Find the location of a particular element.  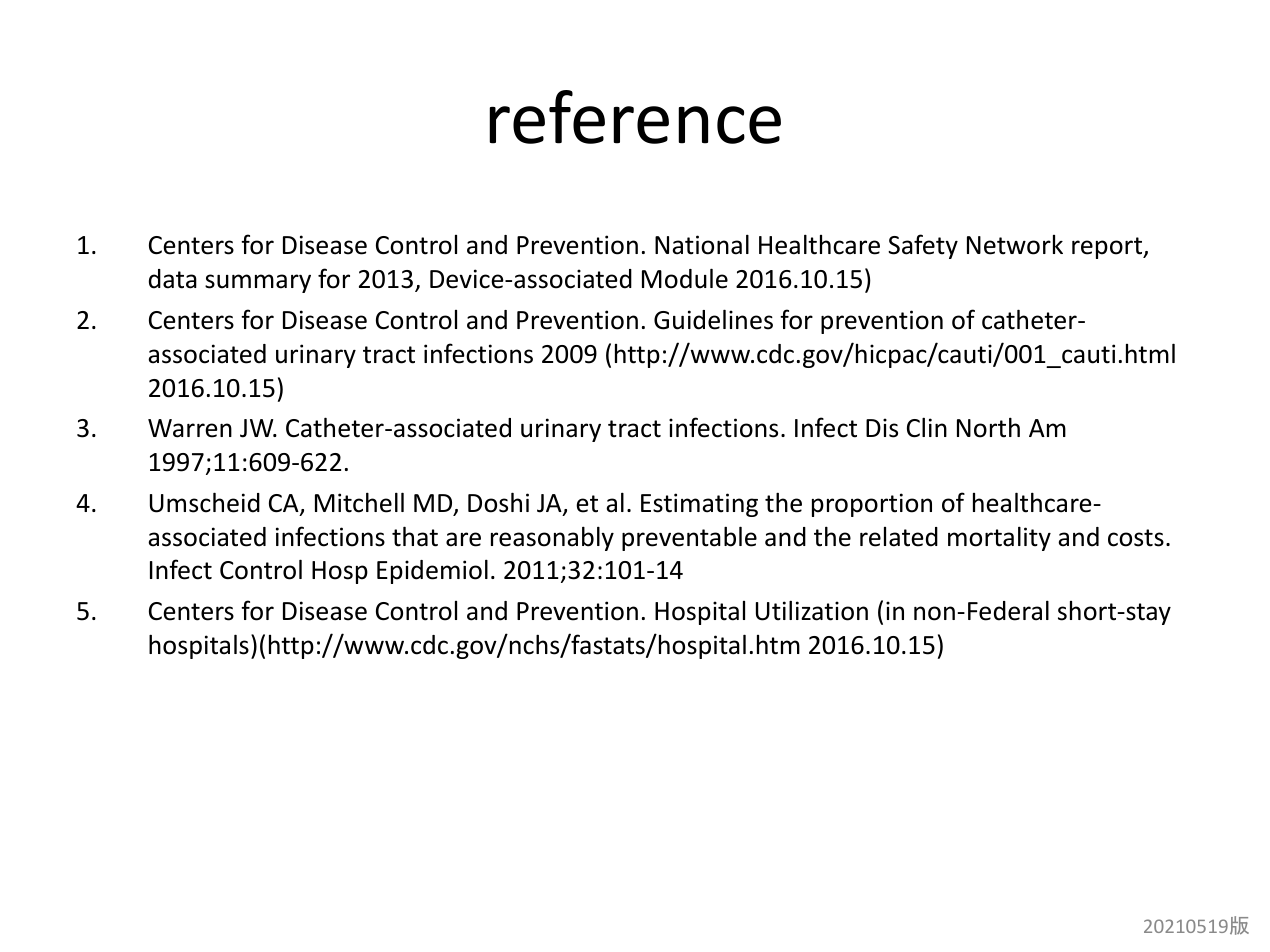

reference is located at coordinates (635, 117).
